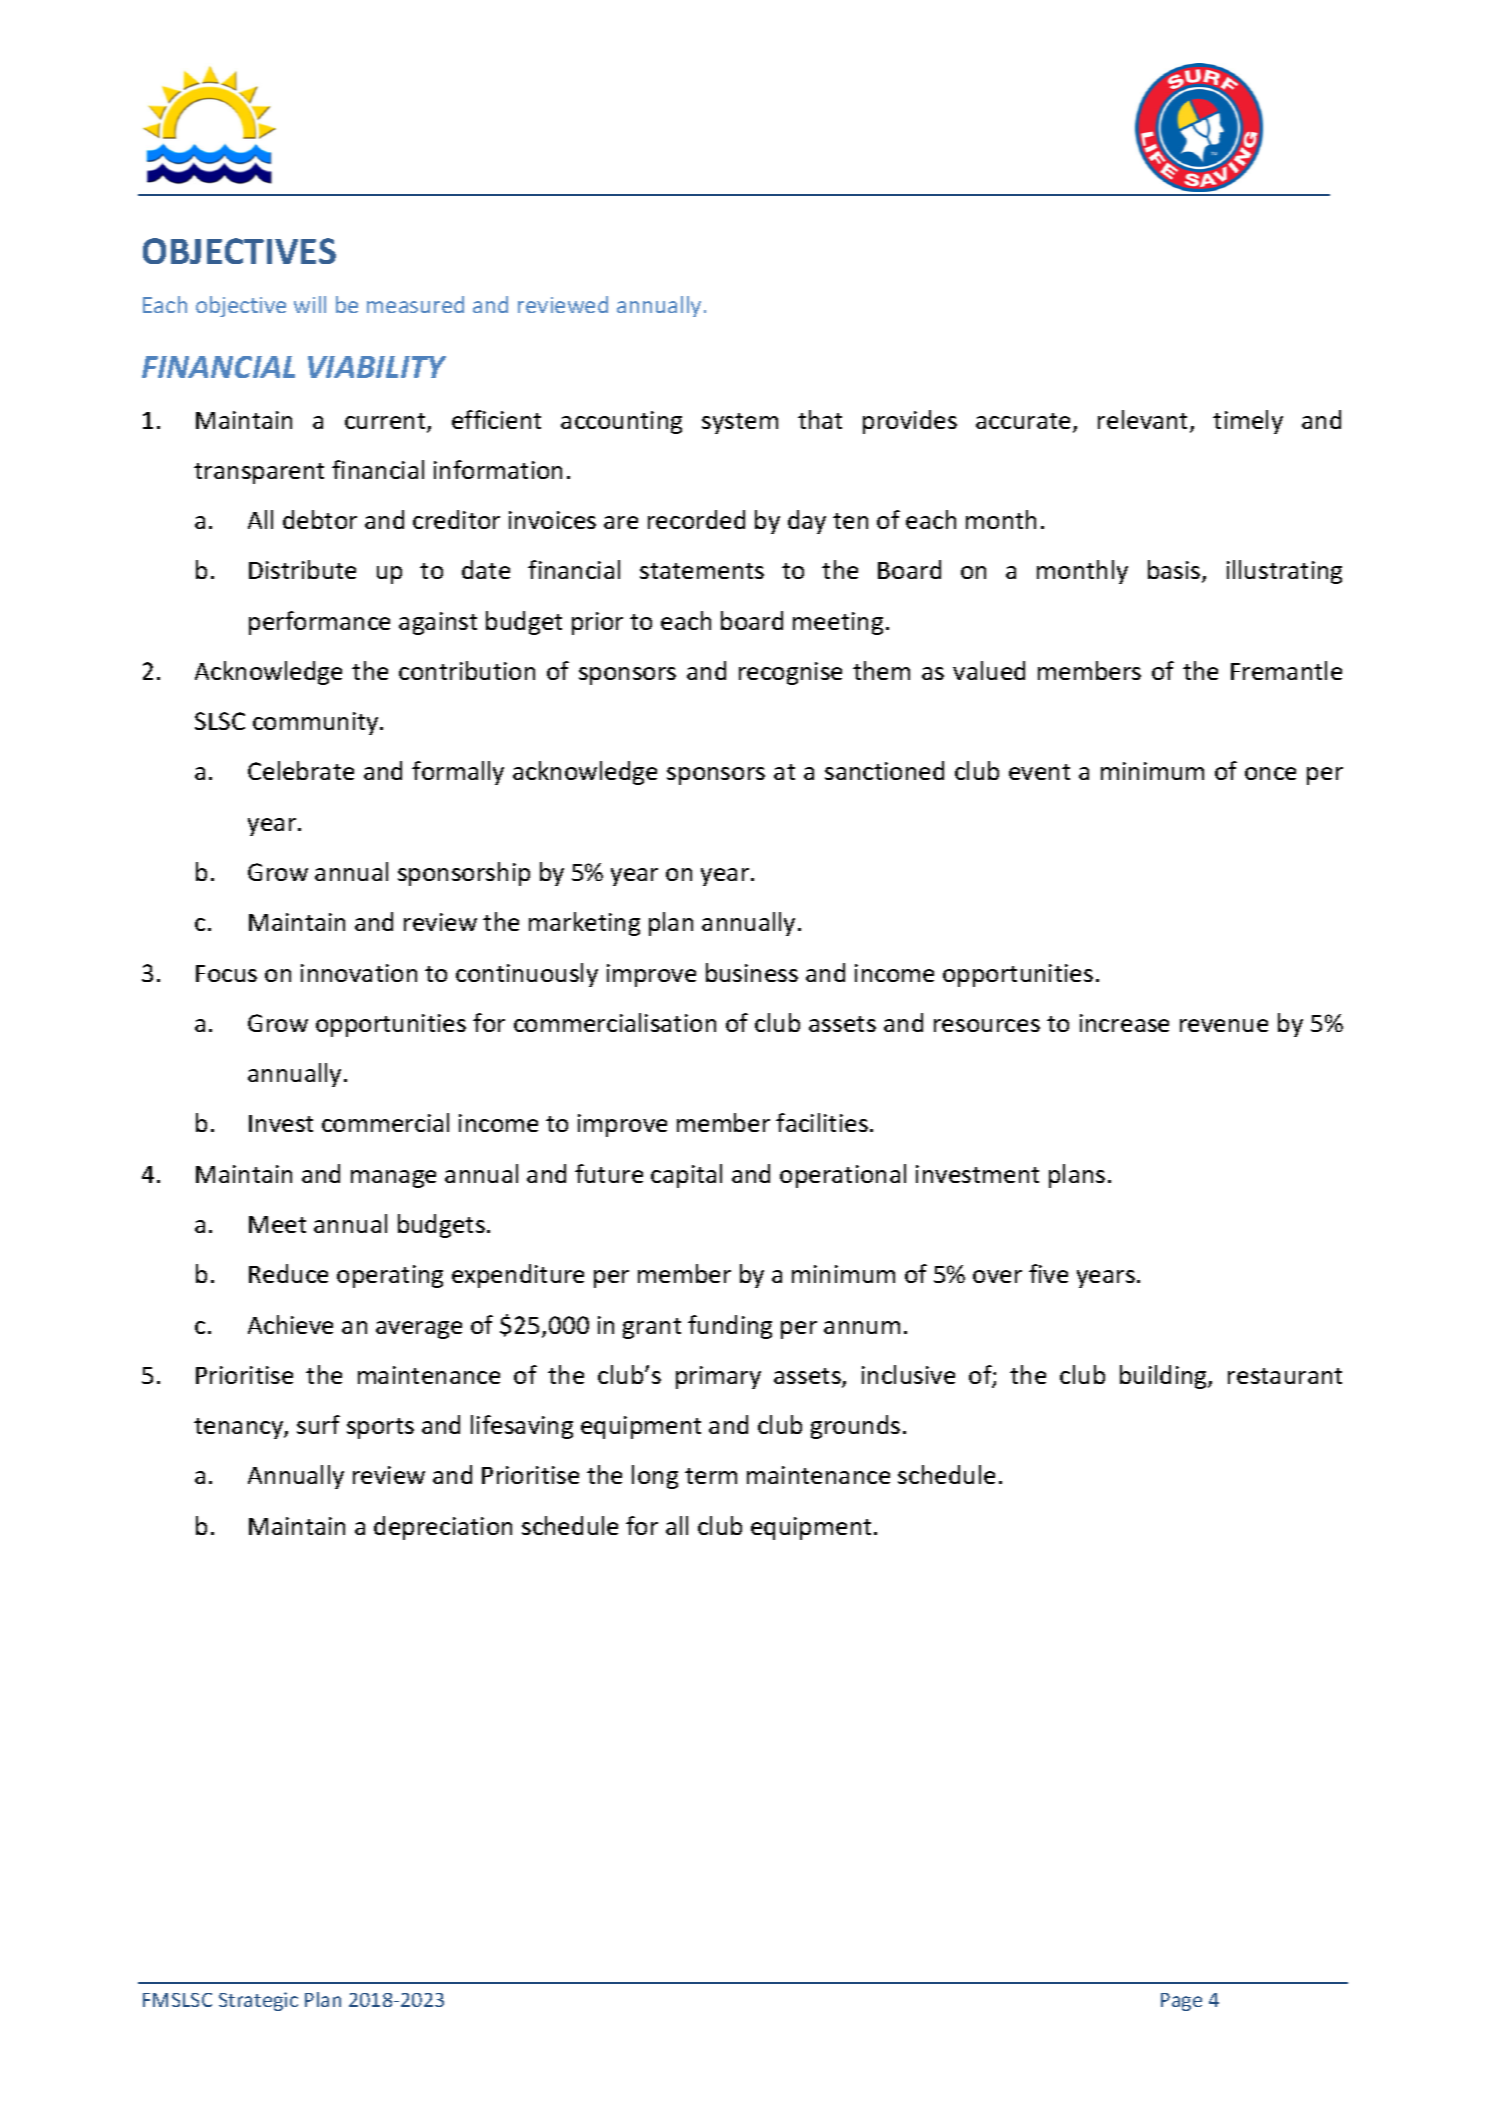 Image resolution: width=1486 pixels, height=2102 pixels. Describe the element at coordinates (1181, 2002) in the screenshot. I see `Page` at that location.
